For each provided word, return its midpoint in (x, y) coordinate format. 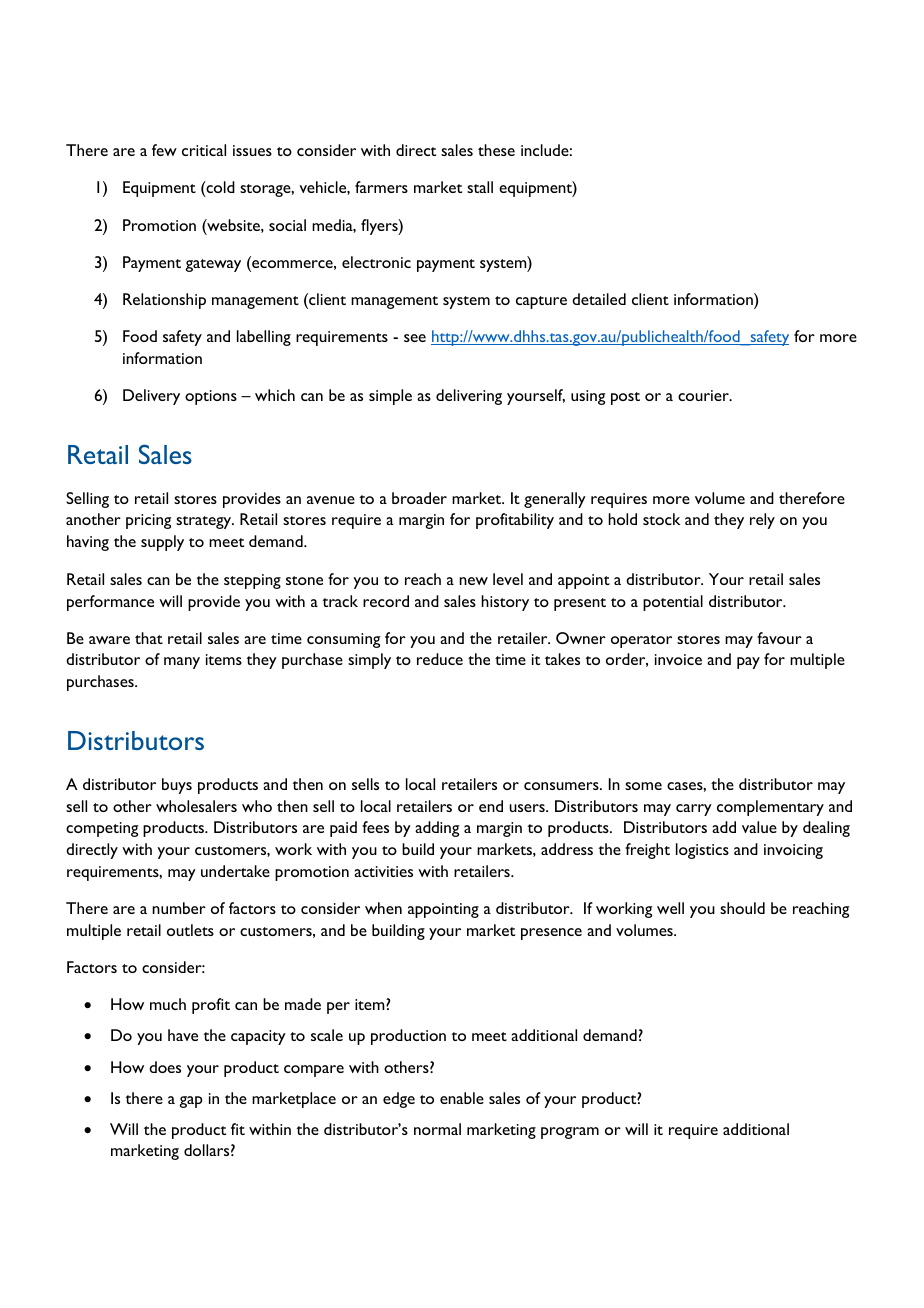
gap (191, 1102)
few (164, 150)
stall (480, 187)
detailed (599, 299)
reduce (440, 659)
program (570, 1133)
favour (779, 638)
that (149, 638)
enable (462, 1098)
